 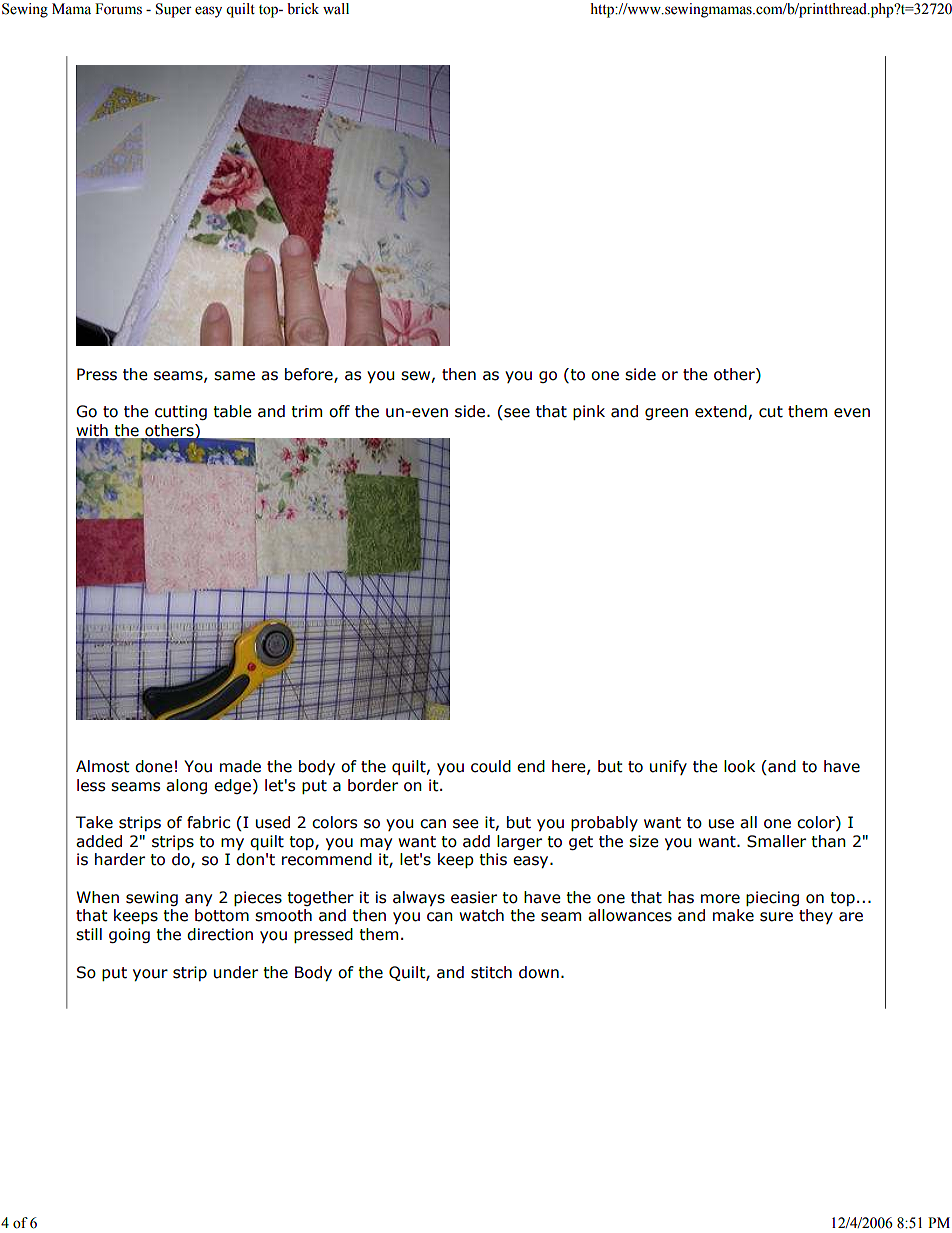 I want to click on sure, so click(x=776, y=917).
